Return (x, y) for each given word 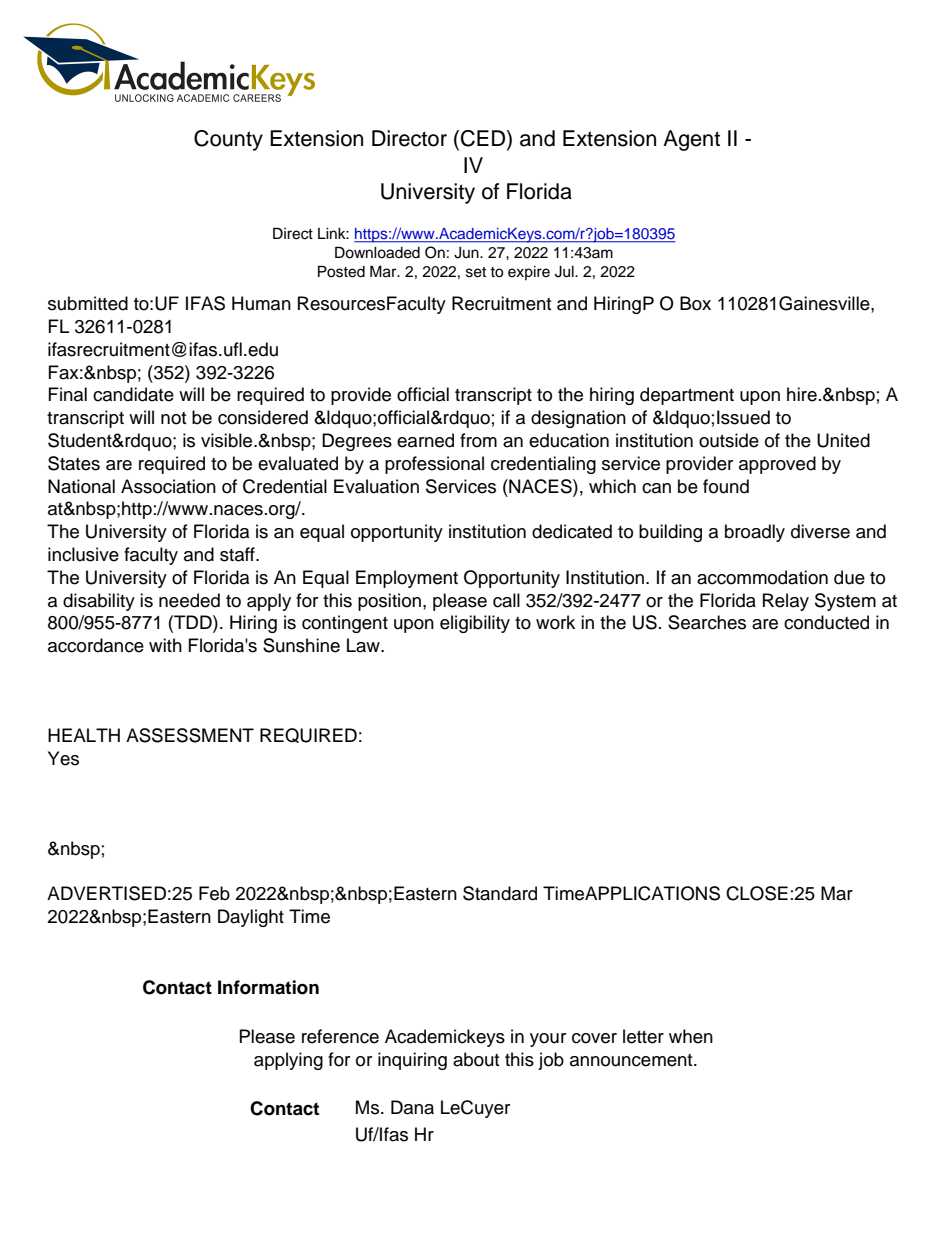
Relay (786, 602)
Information (268, 987)
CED (484, 139)
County (228, 140)
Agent (691, 140)
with (165, 645)
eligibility (475, 624)
